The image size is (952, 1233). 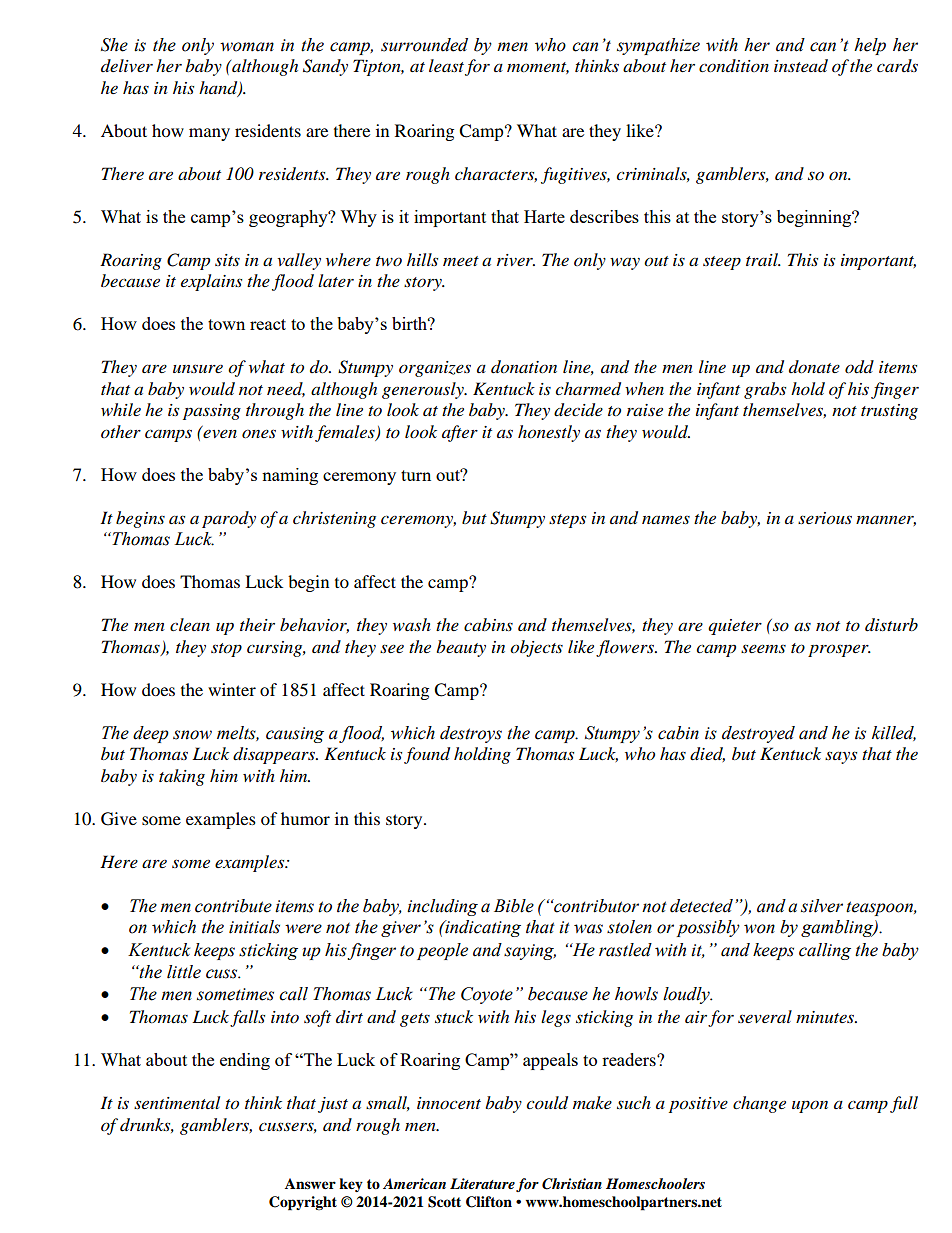 What do you see at coordinates (198, 368) in the page?
I see `unsure` at bounding box center [198, 368].
